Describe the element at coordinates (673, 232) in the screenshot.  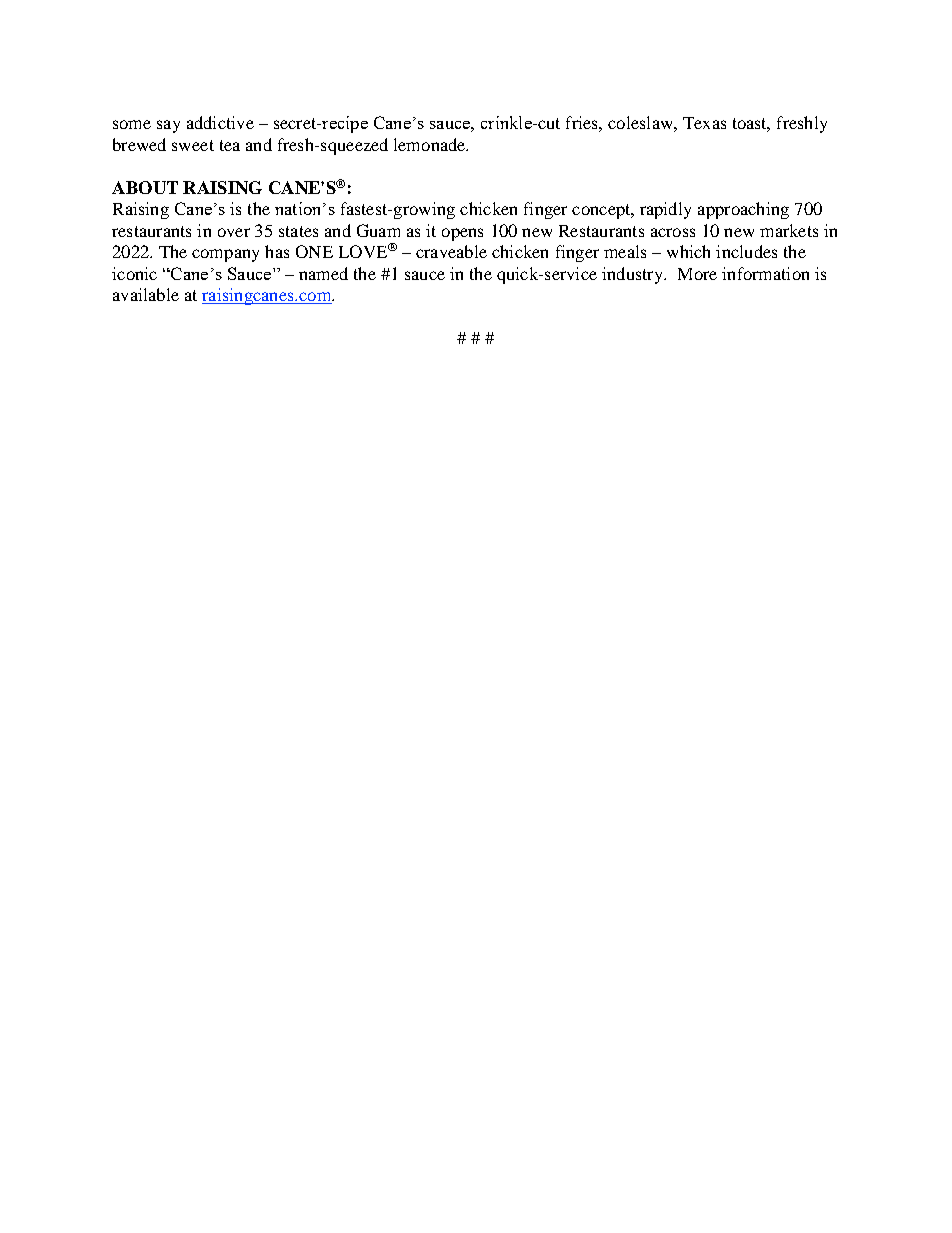
I see `across` at that location.
